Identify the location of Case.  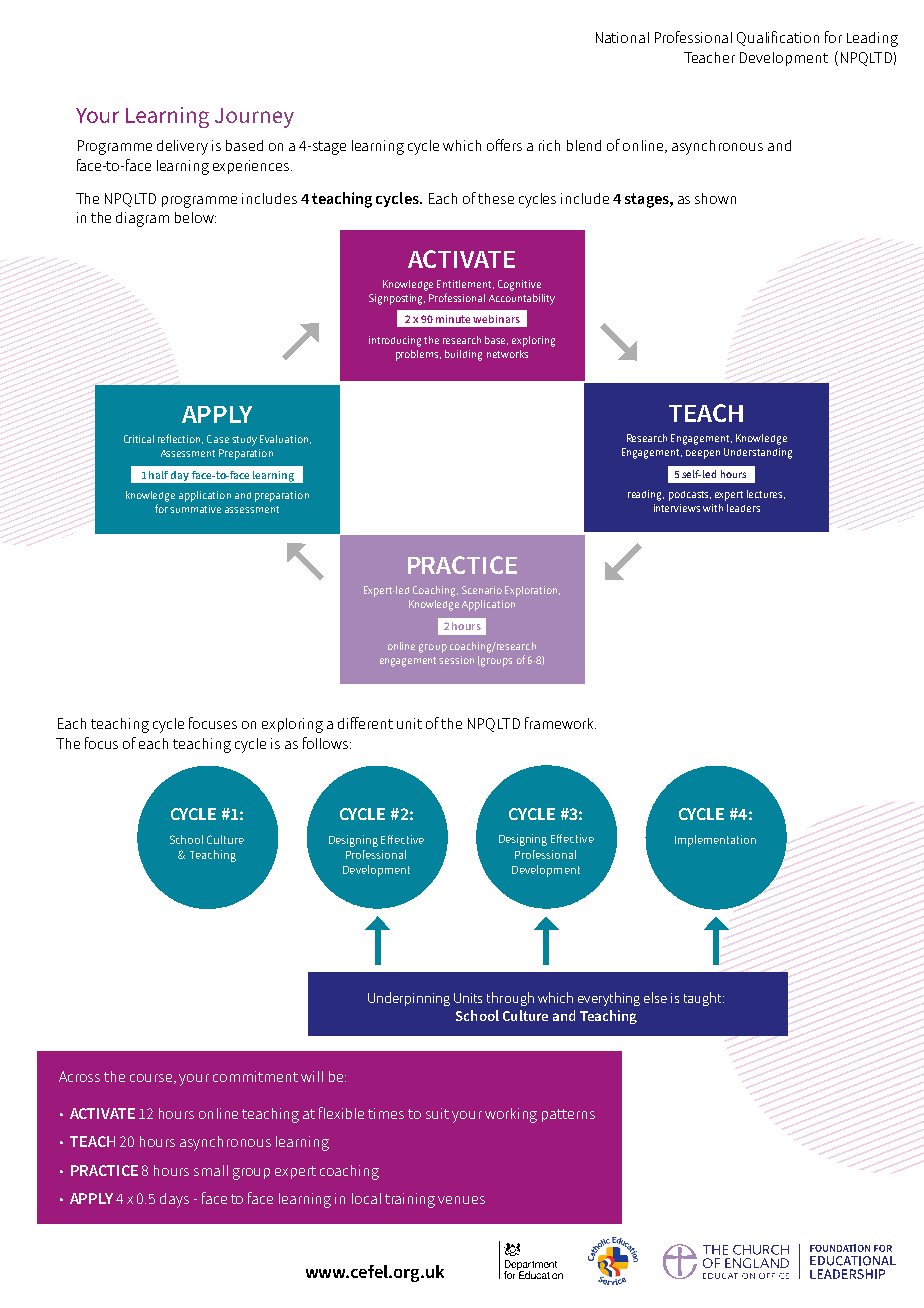
(218, 439).
